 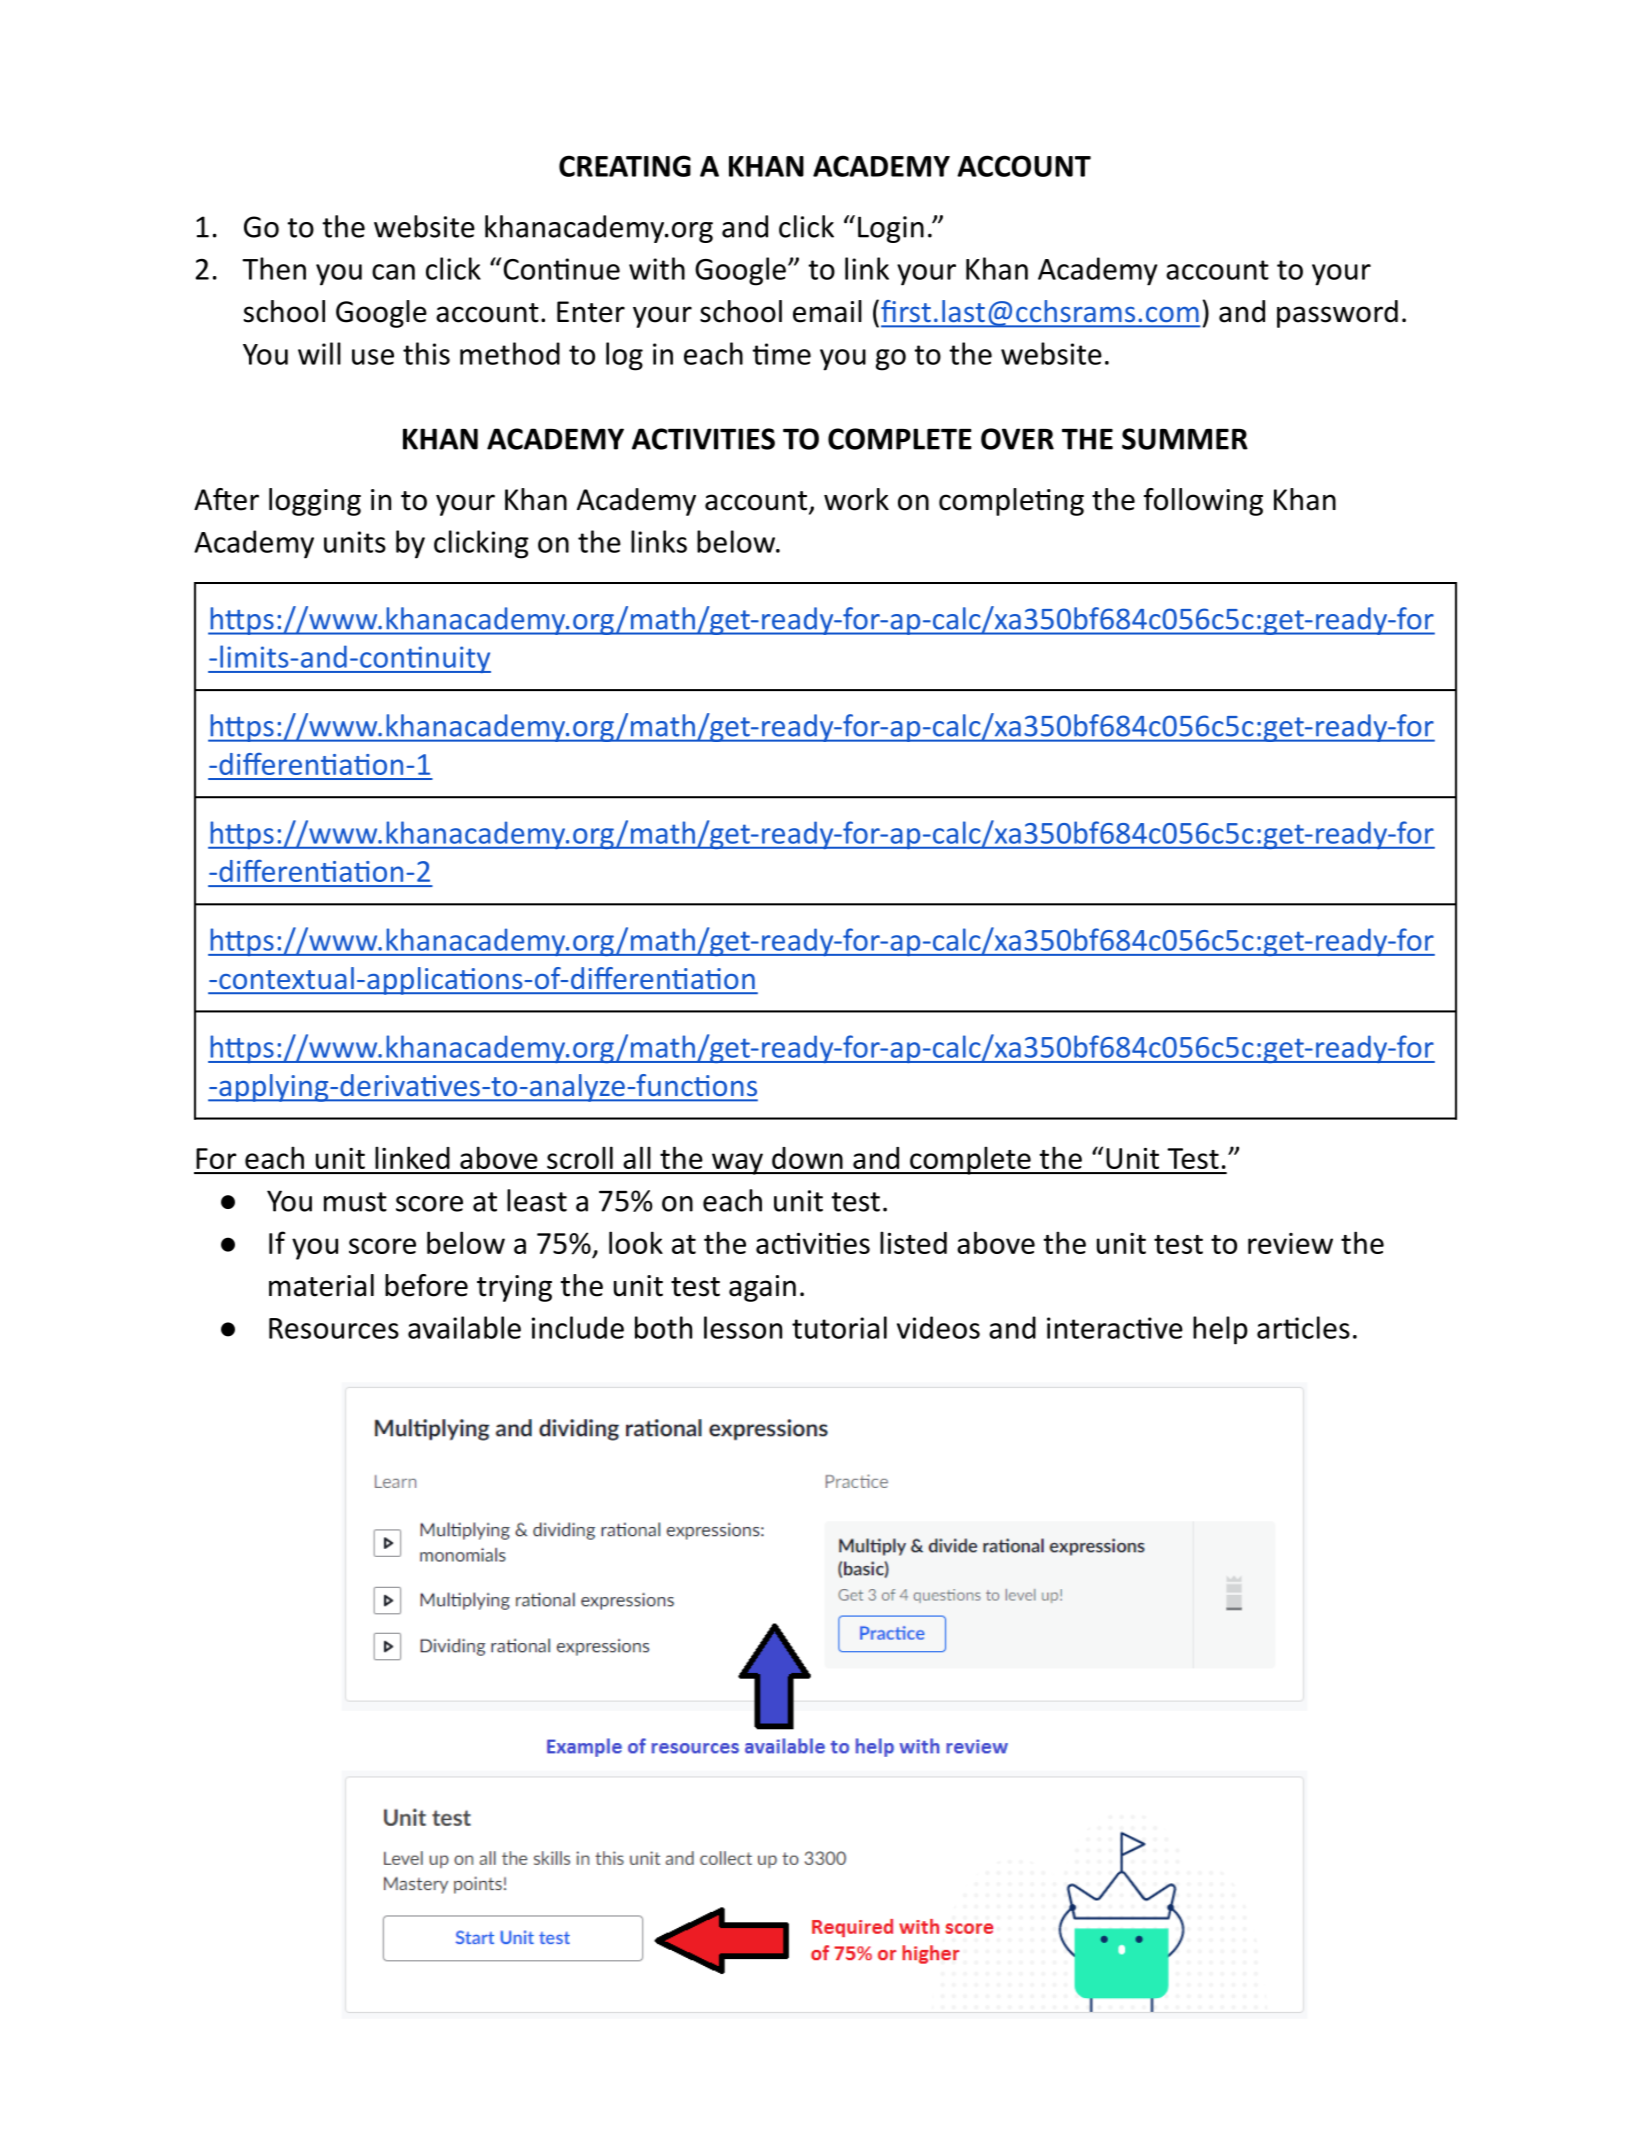 I want to click on logging, so click(x=315, y=502).
